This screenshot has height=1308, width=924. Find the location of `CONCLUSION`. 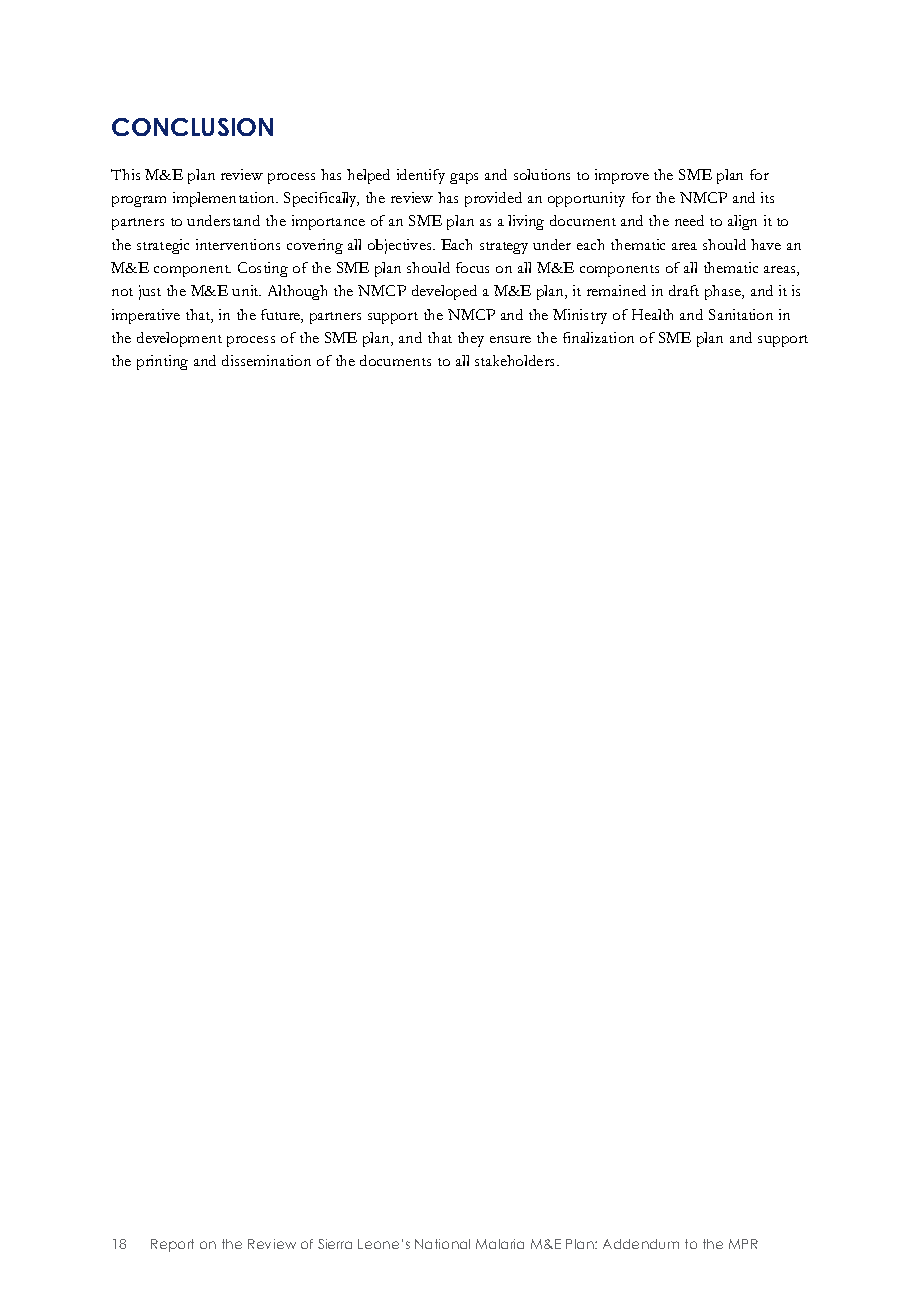

CONCLUSION is located at coordinates (192, 127).
